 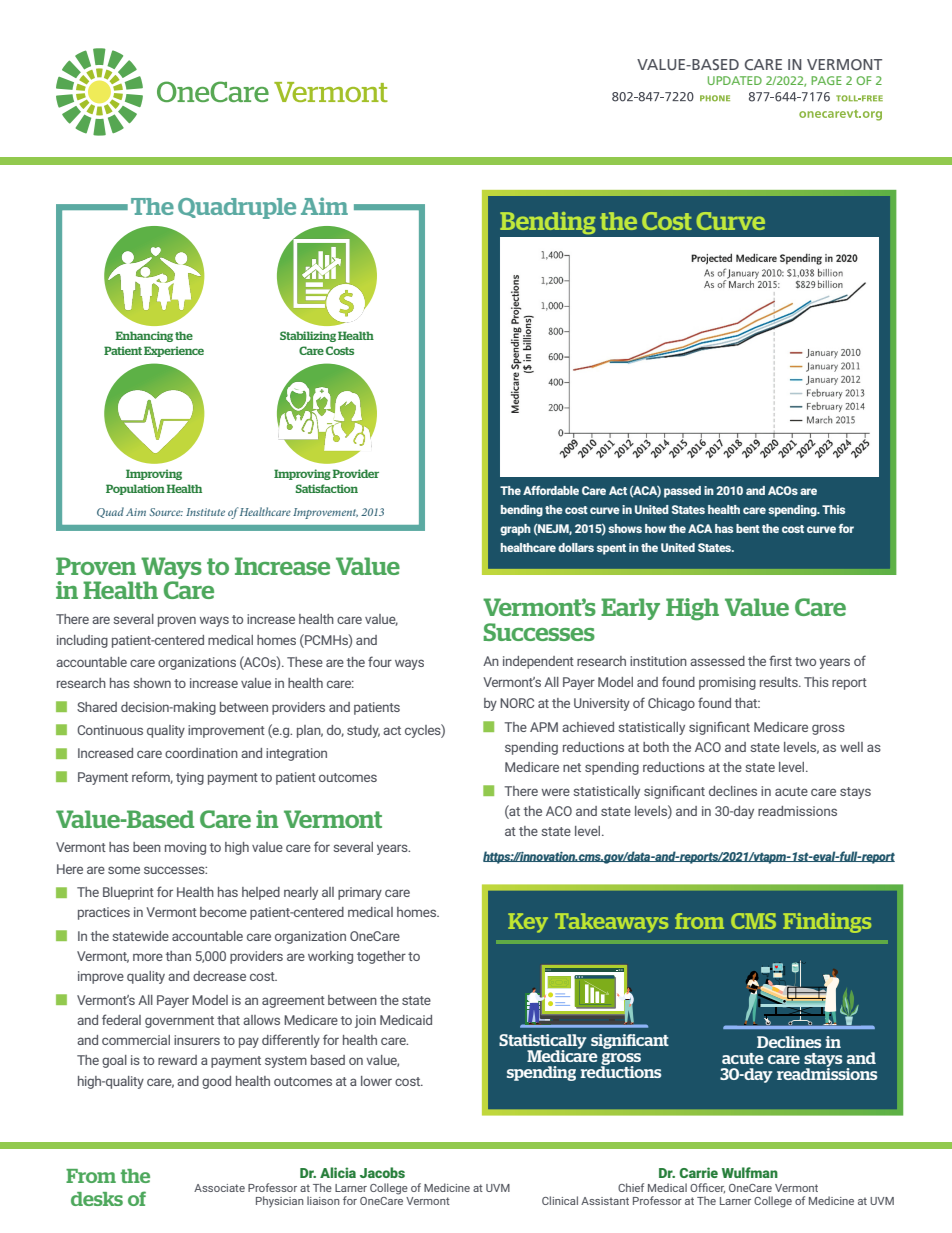 What do you see at coordinates (174, 351) in the screenshot?
I see `Experience` at bounding box center [174, 351].
